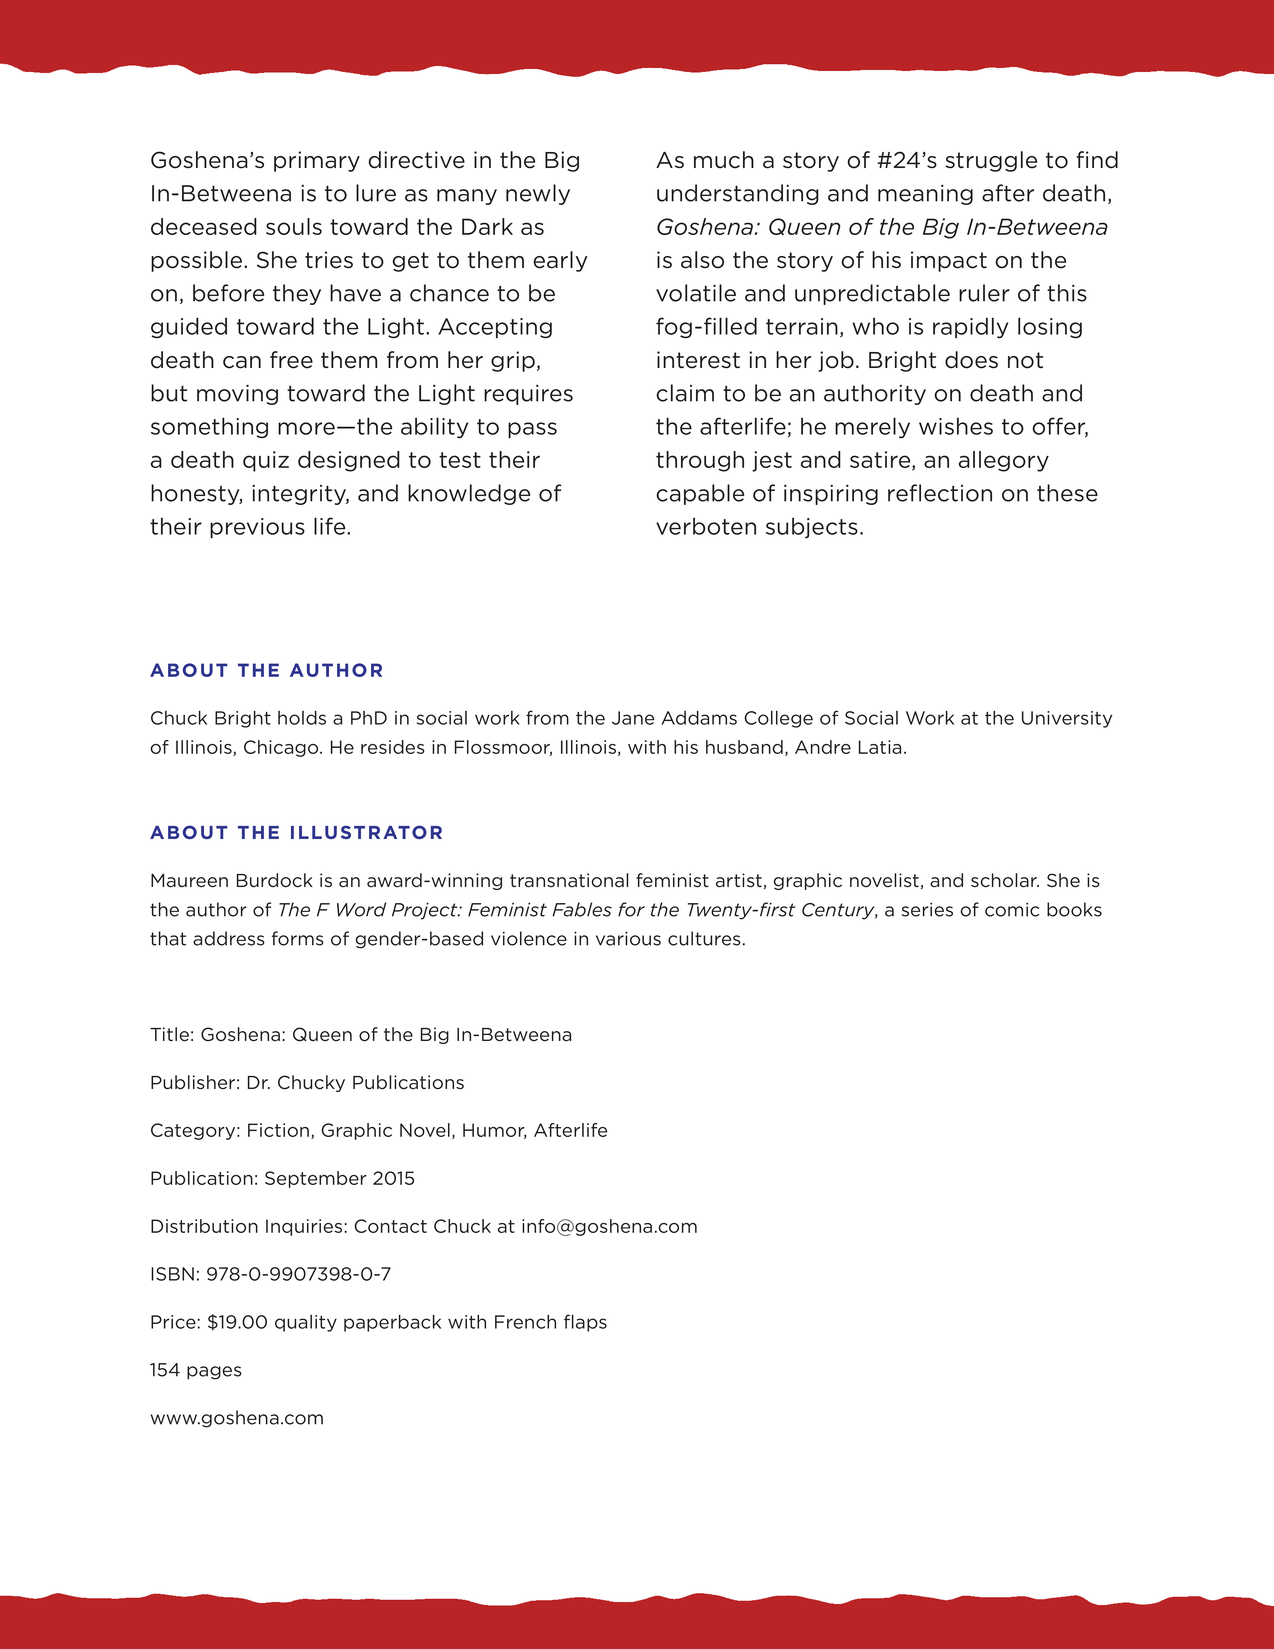 The height and width of the page is (1649, 1274). Describe the element at coordinates (306, 1323) in the page. I see `quality` at that location.
